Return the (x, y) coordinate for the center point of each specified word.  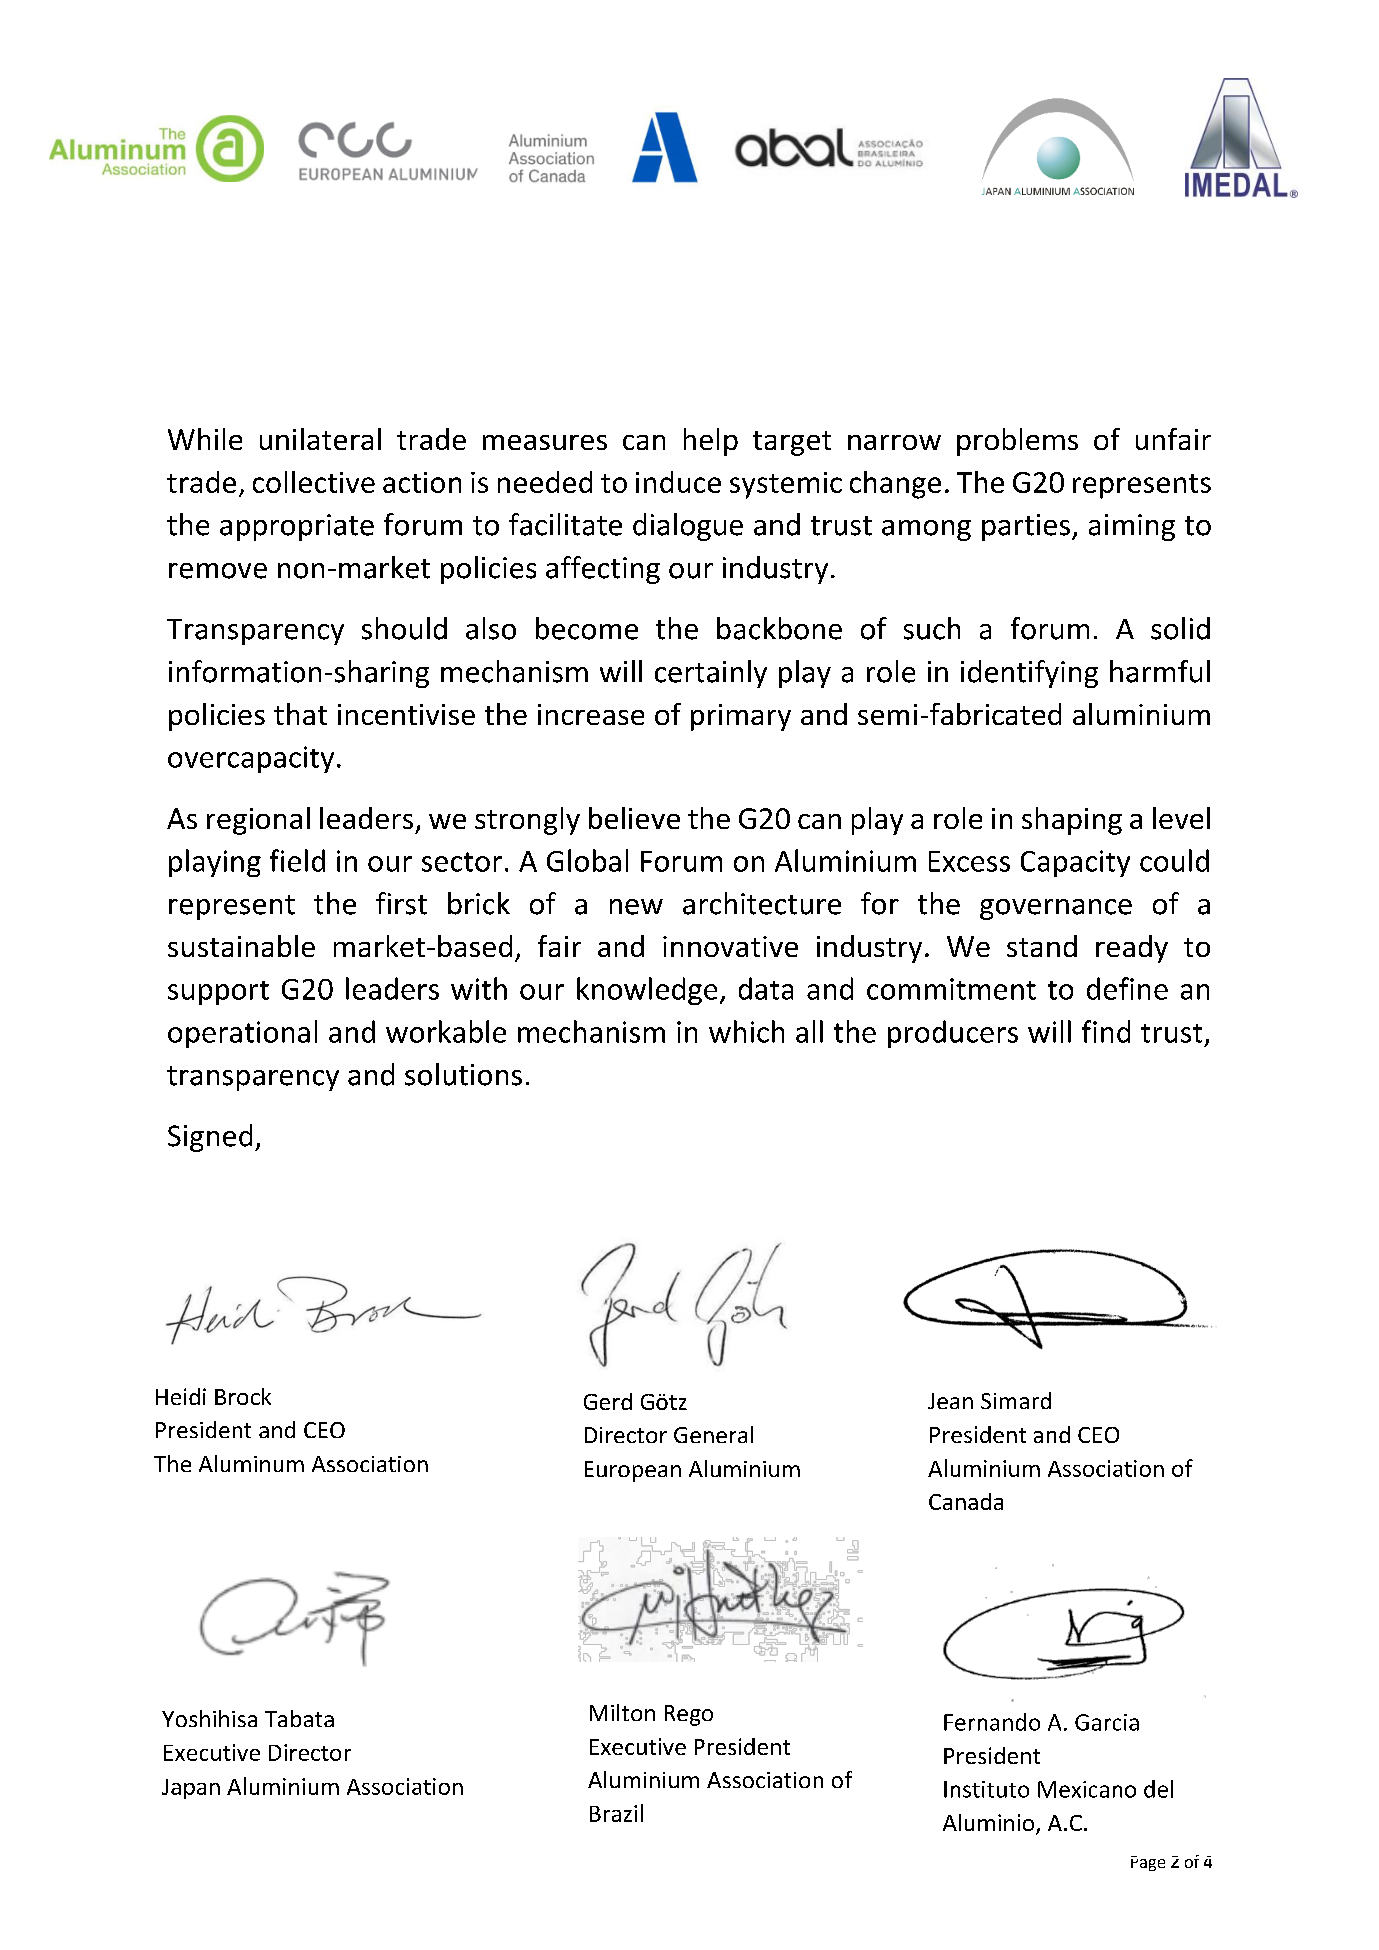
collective (314, 482)
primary (741, 717)
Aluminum (251, 1463)
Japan (191, 1789)
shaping (1072, 821)
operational (242, 1034)
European (633, 1471)
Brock (243, 1396)
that (300, 714)
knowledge (647, 991)
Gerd (608, 1401)
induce (678, 482)
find (1106, 1031)
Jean (950, 1401)
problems (1017, 442)
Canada (966, 1501)
